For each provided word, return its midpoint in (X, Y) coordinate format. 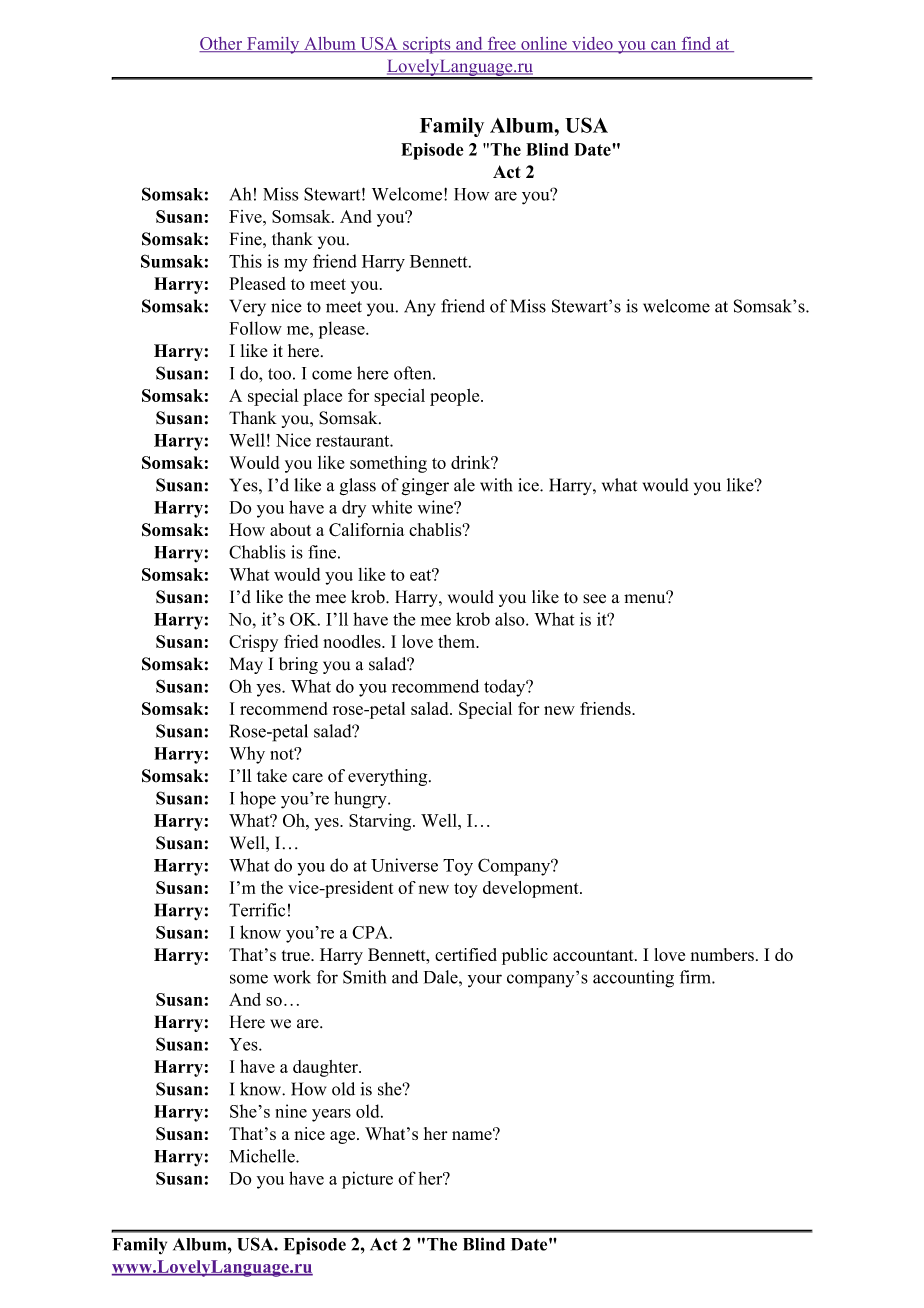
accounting (633, 979)
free (501, 44)
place (322, 397)
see (594, 599)
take (272, 776)
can (664, 46)
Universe (404, 865)
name (473, 1134)
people (456, 397)
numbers (722, 954)
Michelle (263, 1156)
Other (222, 44)
